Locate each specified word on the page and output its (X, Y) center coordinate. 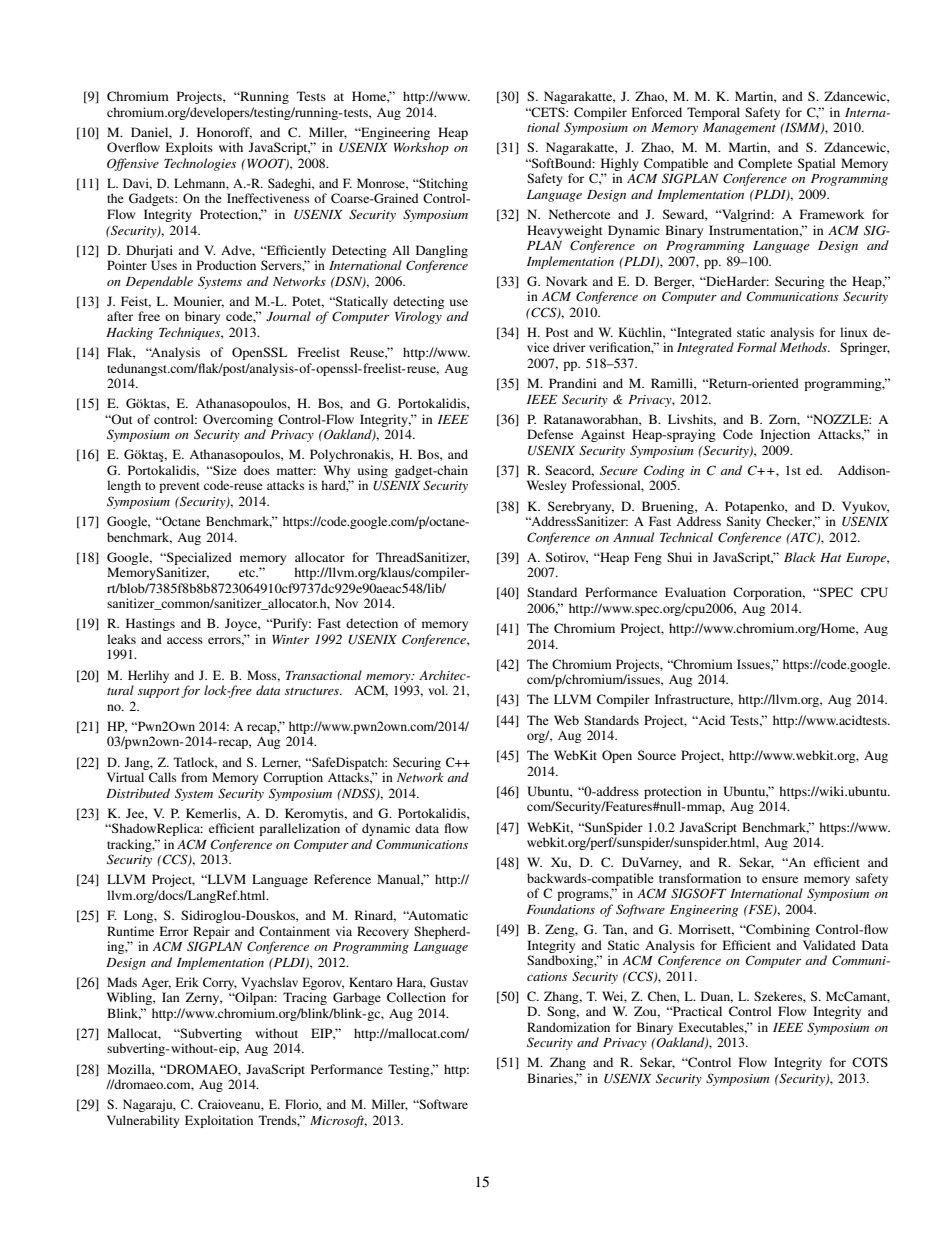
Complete (765, 164)
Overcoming (238, 420)
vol (437, 690)
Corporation (769, 593)
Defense (550, 434)
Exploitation (219, 1121)
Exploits (189, 148)
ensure (780, 879)
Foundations (560, 909)
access (185, 640)
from (194, 777)
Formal (757, 347)
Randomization (568, 1027)
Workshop (421, 148)
